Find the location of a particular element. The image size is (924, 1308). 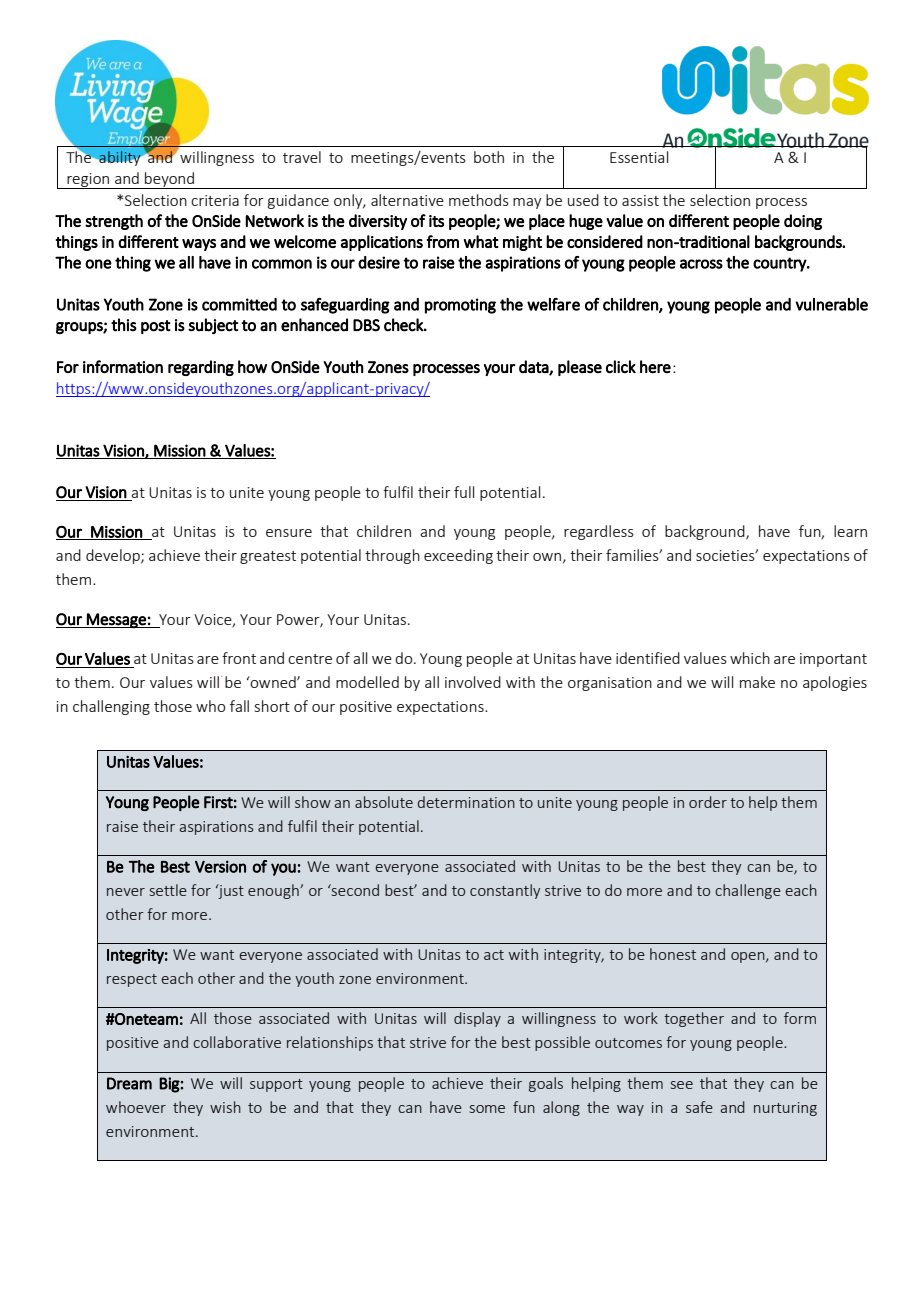

full is located at coordinates (464, 492).
